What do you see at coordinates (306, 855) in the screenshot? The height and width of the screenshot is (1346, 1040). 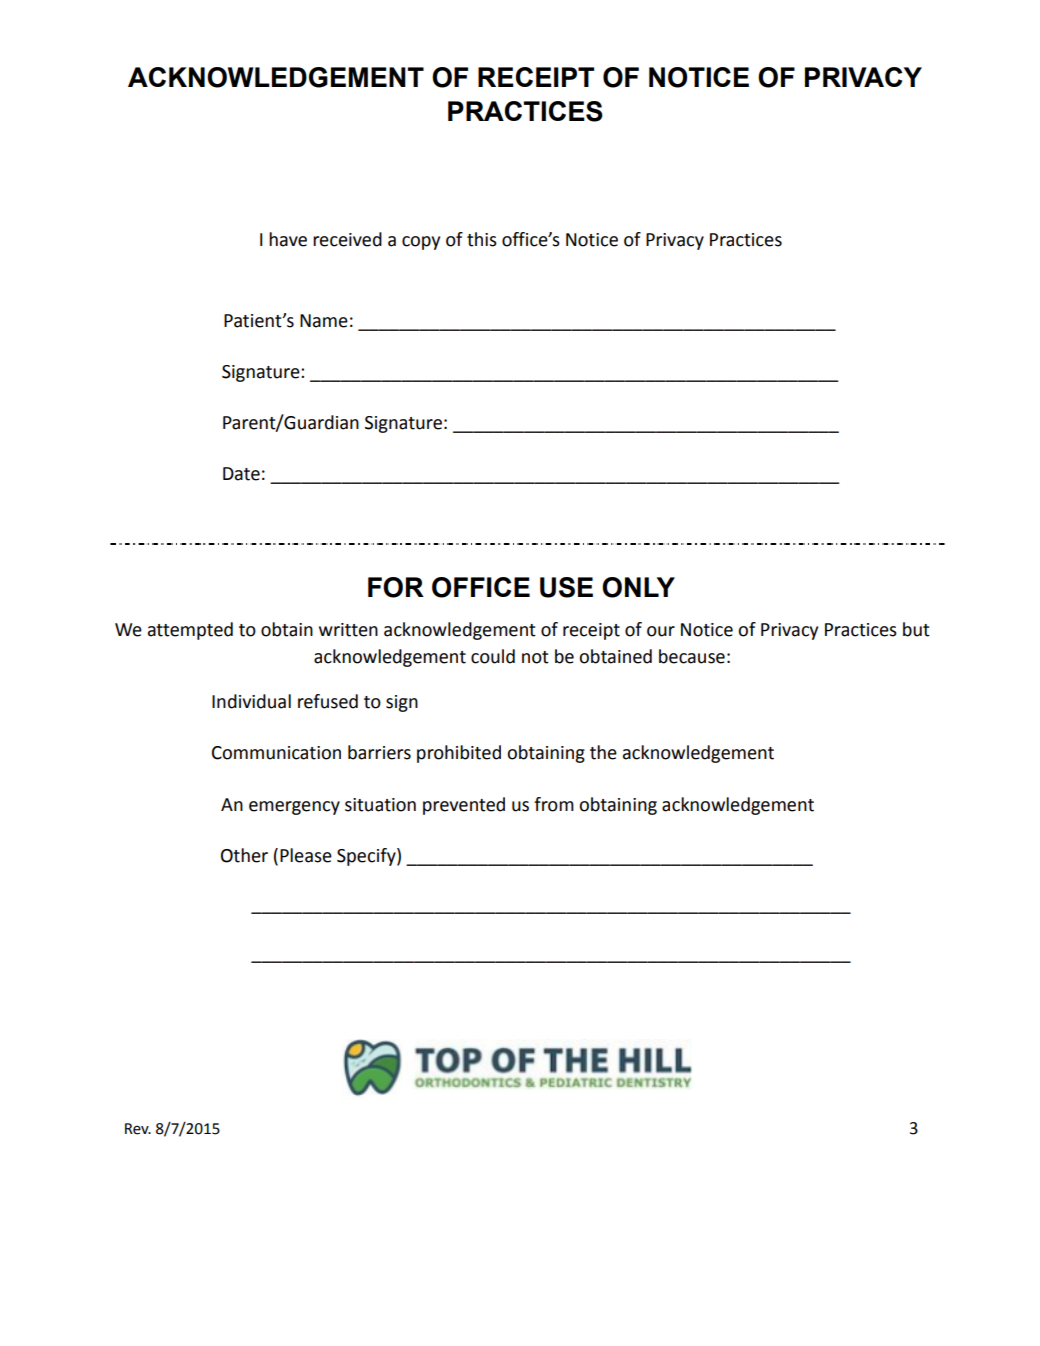 I see `Please` at bounding box center [306, 855].
